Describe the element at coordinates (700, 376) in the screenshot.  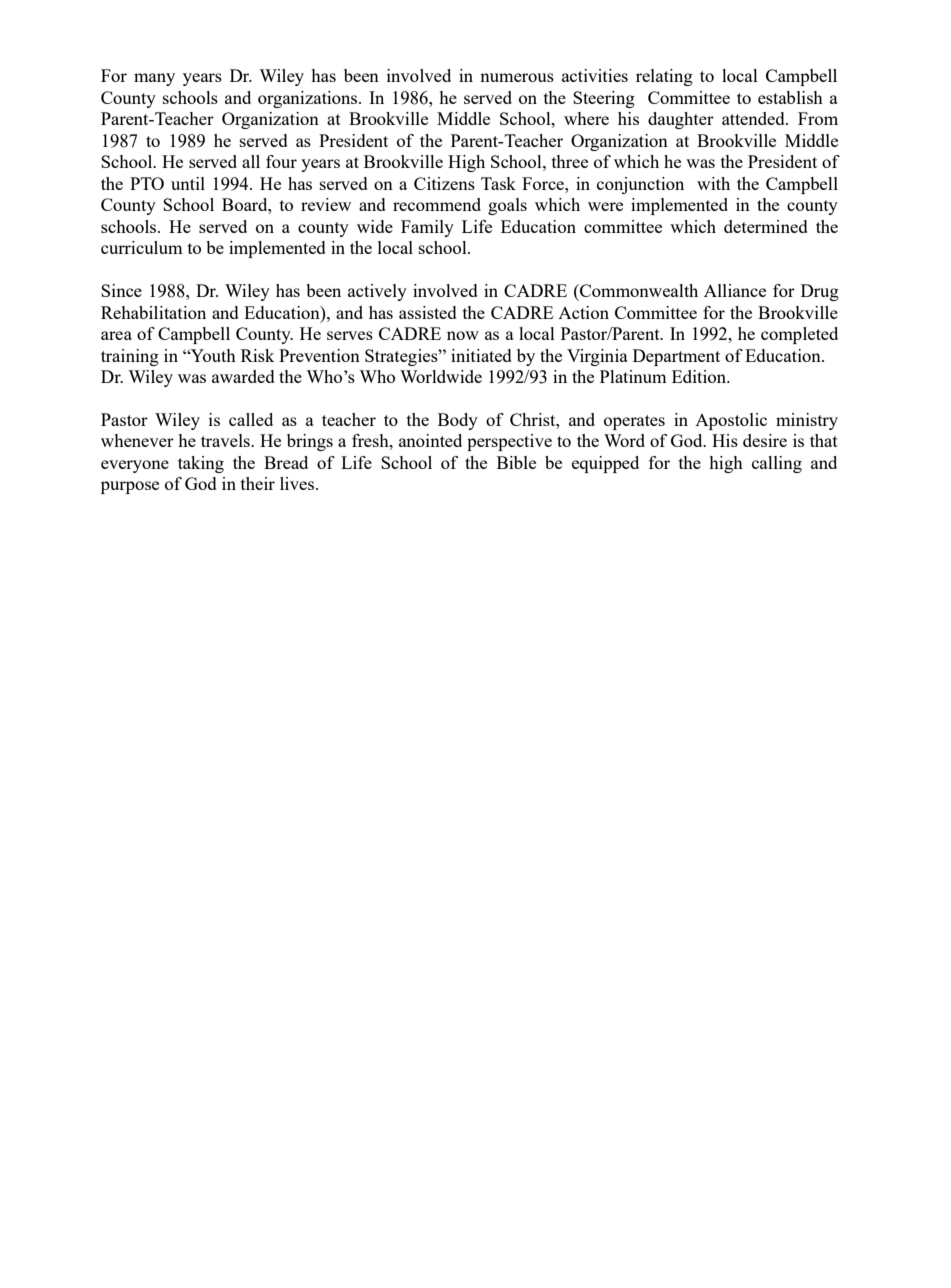
I see `Edition` at that location.
